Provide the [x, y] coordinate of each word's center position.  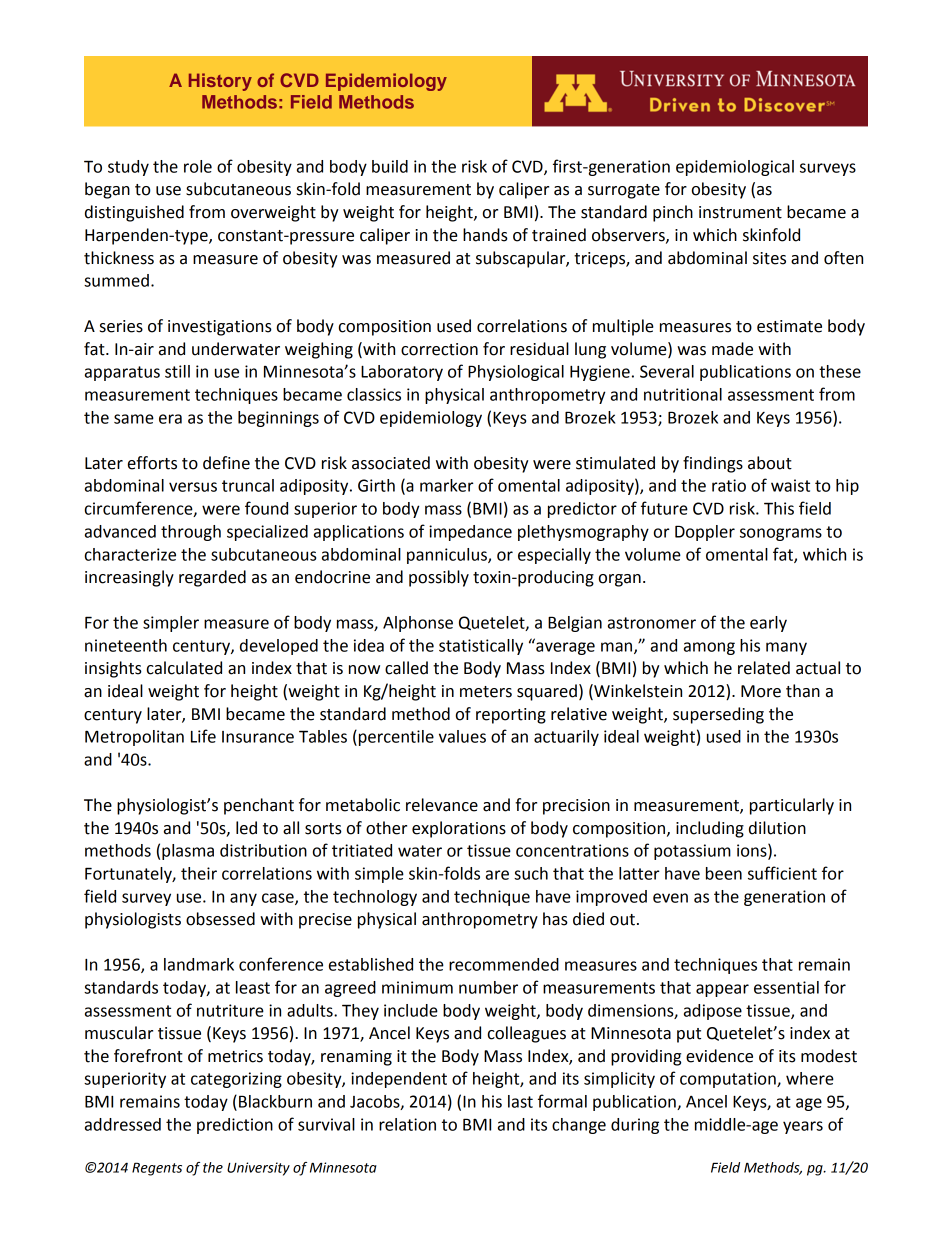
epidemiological [735, 168]
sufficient [782, 873]
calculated [184, 668]
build [390, 166]
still [177, 371]
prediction [235, 1126]
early [768, 624]
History [220, 82]
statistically [481, 647]
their [199, 873]
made [732, 349]
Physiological [516, 373]
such [531, 873]
